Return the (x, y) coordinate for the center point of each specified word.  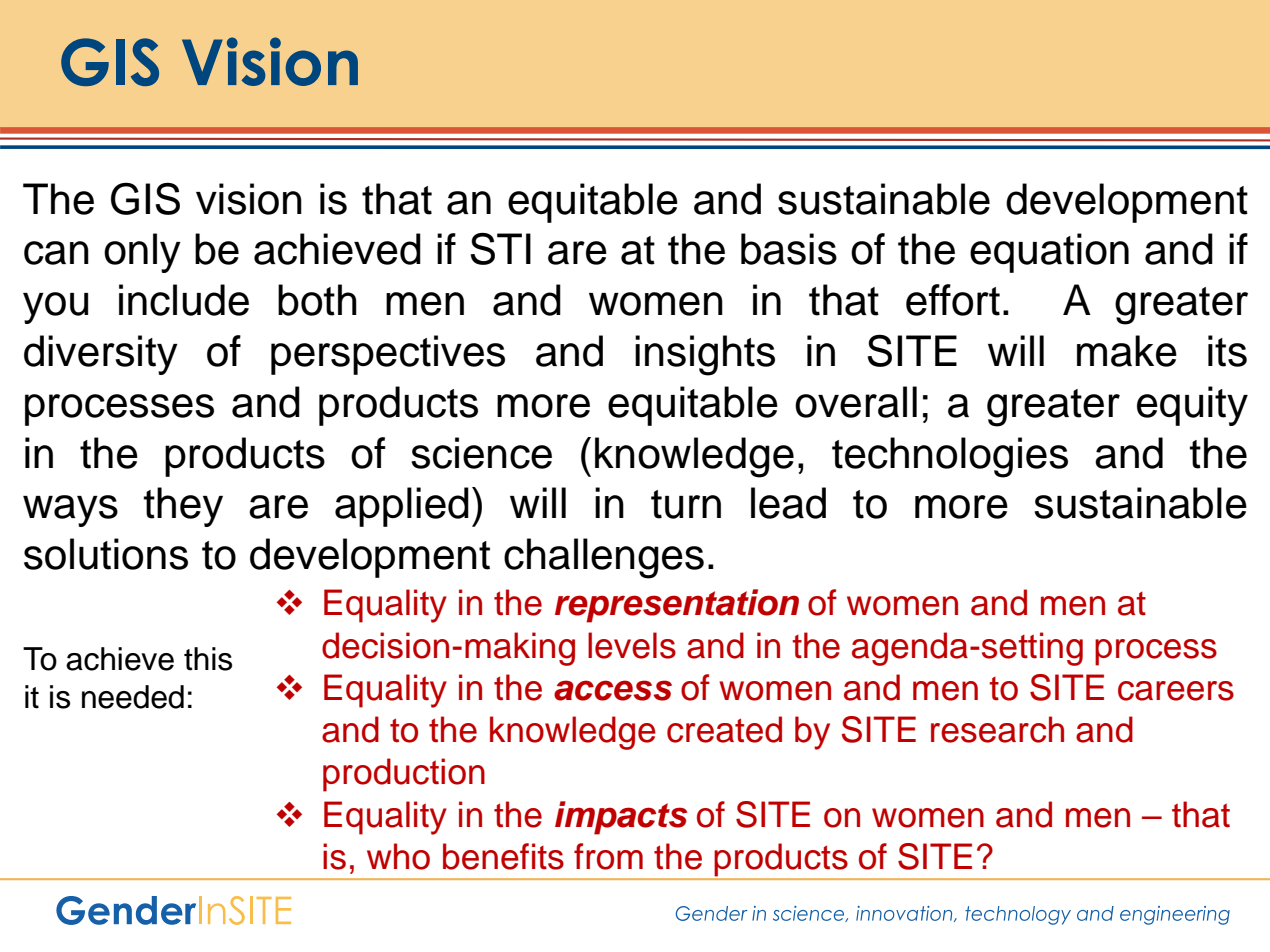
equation (1049, 253)
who (398, 856)
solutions (106, 554)
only (142, 253)
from (608, 856)
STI (500, 249)
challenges (604, 558)
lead (788, 503)
